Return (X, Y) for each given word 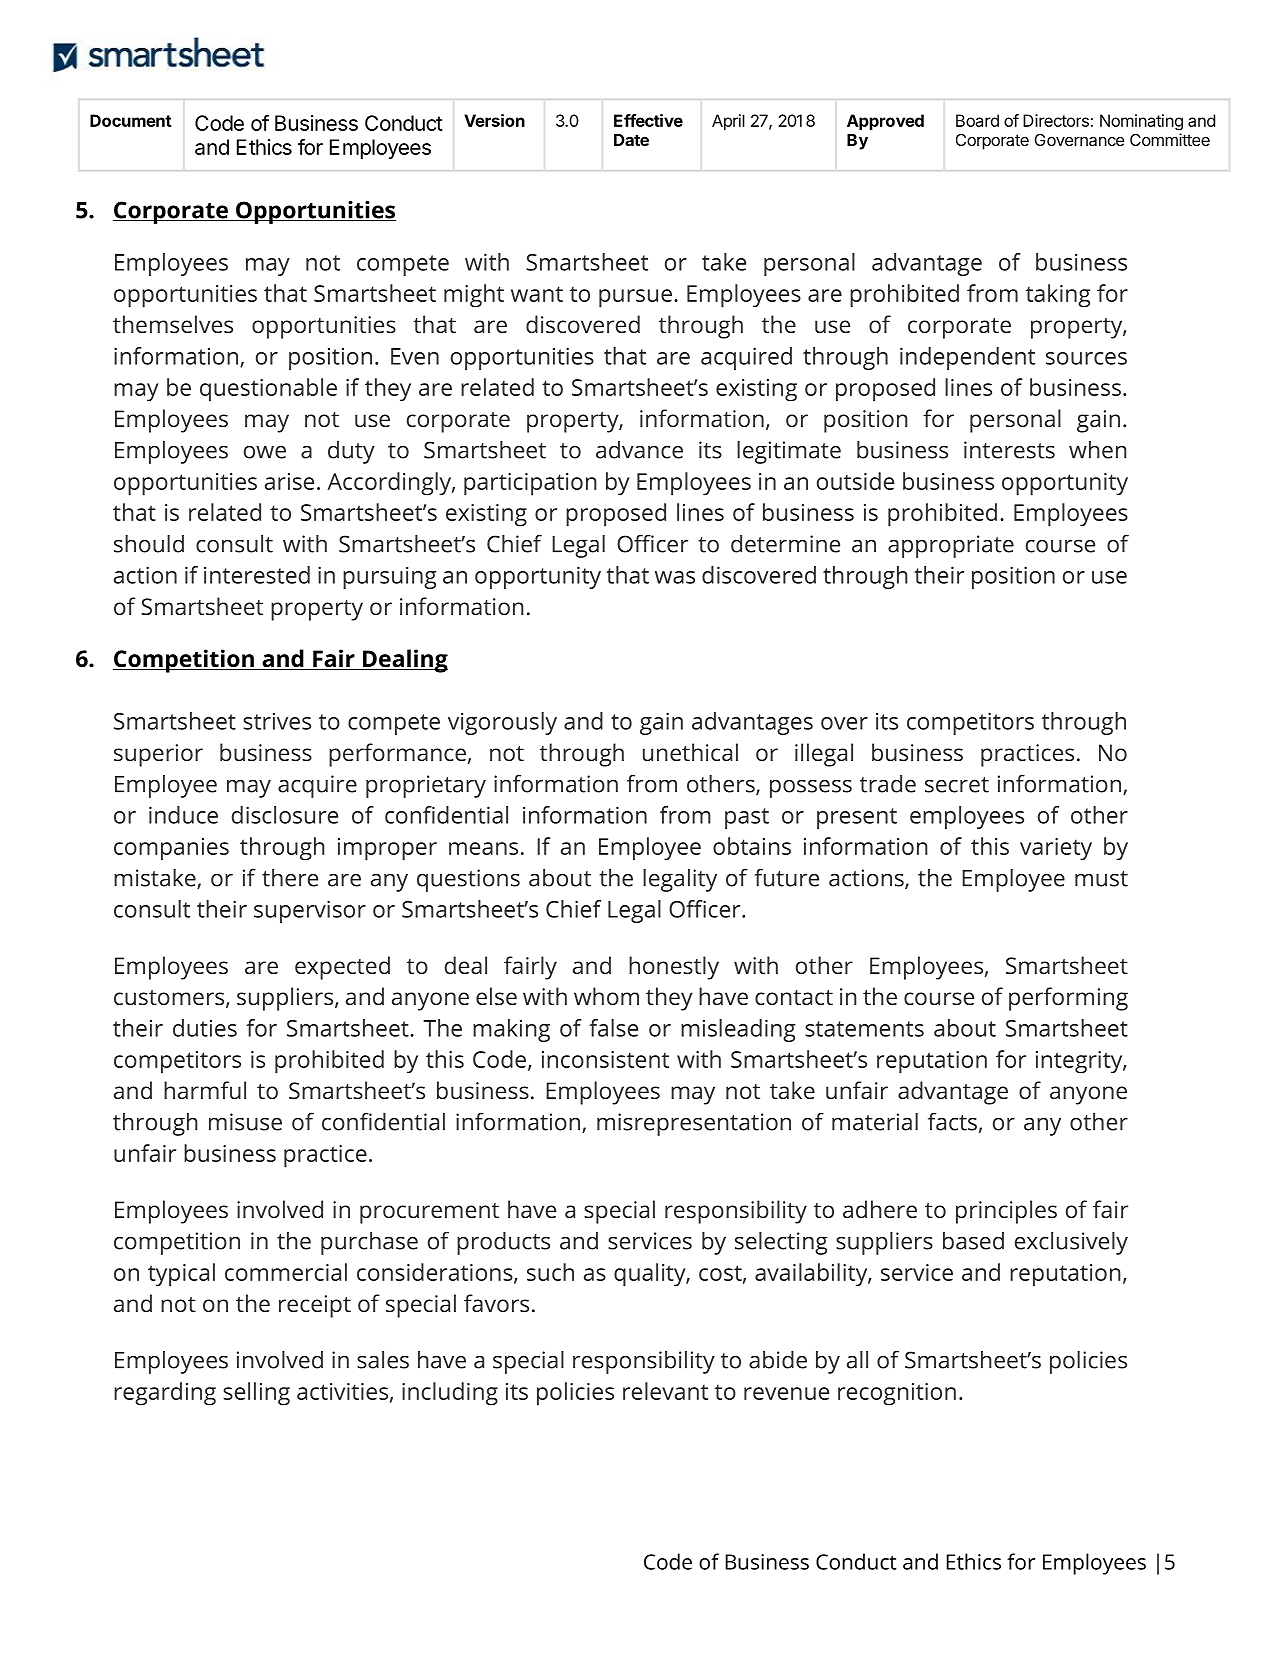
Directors (1056, 120)
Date (631, 140)
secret (957, 785)
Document (130, 120)
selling (256, 1394)
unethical (690, 752)
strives (277, 721)
